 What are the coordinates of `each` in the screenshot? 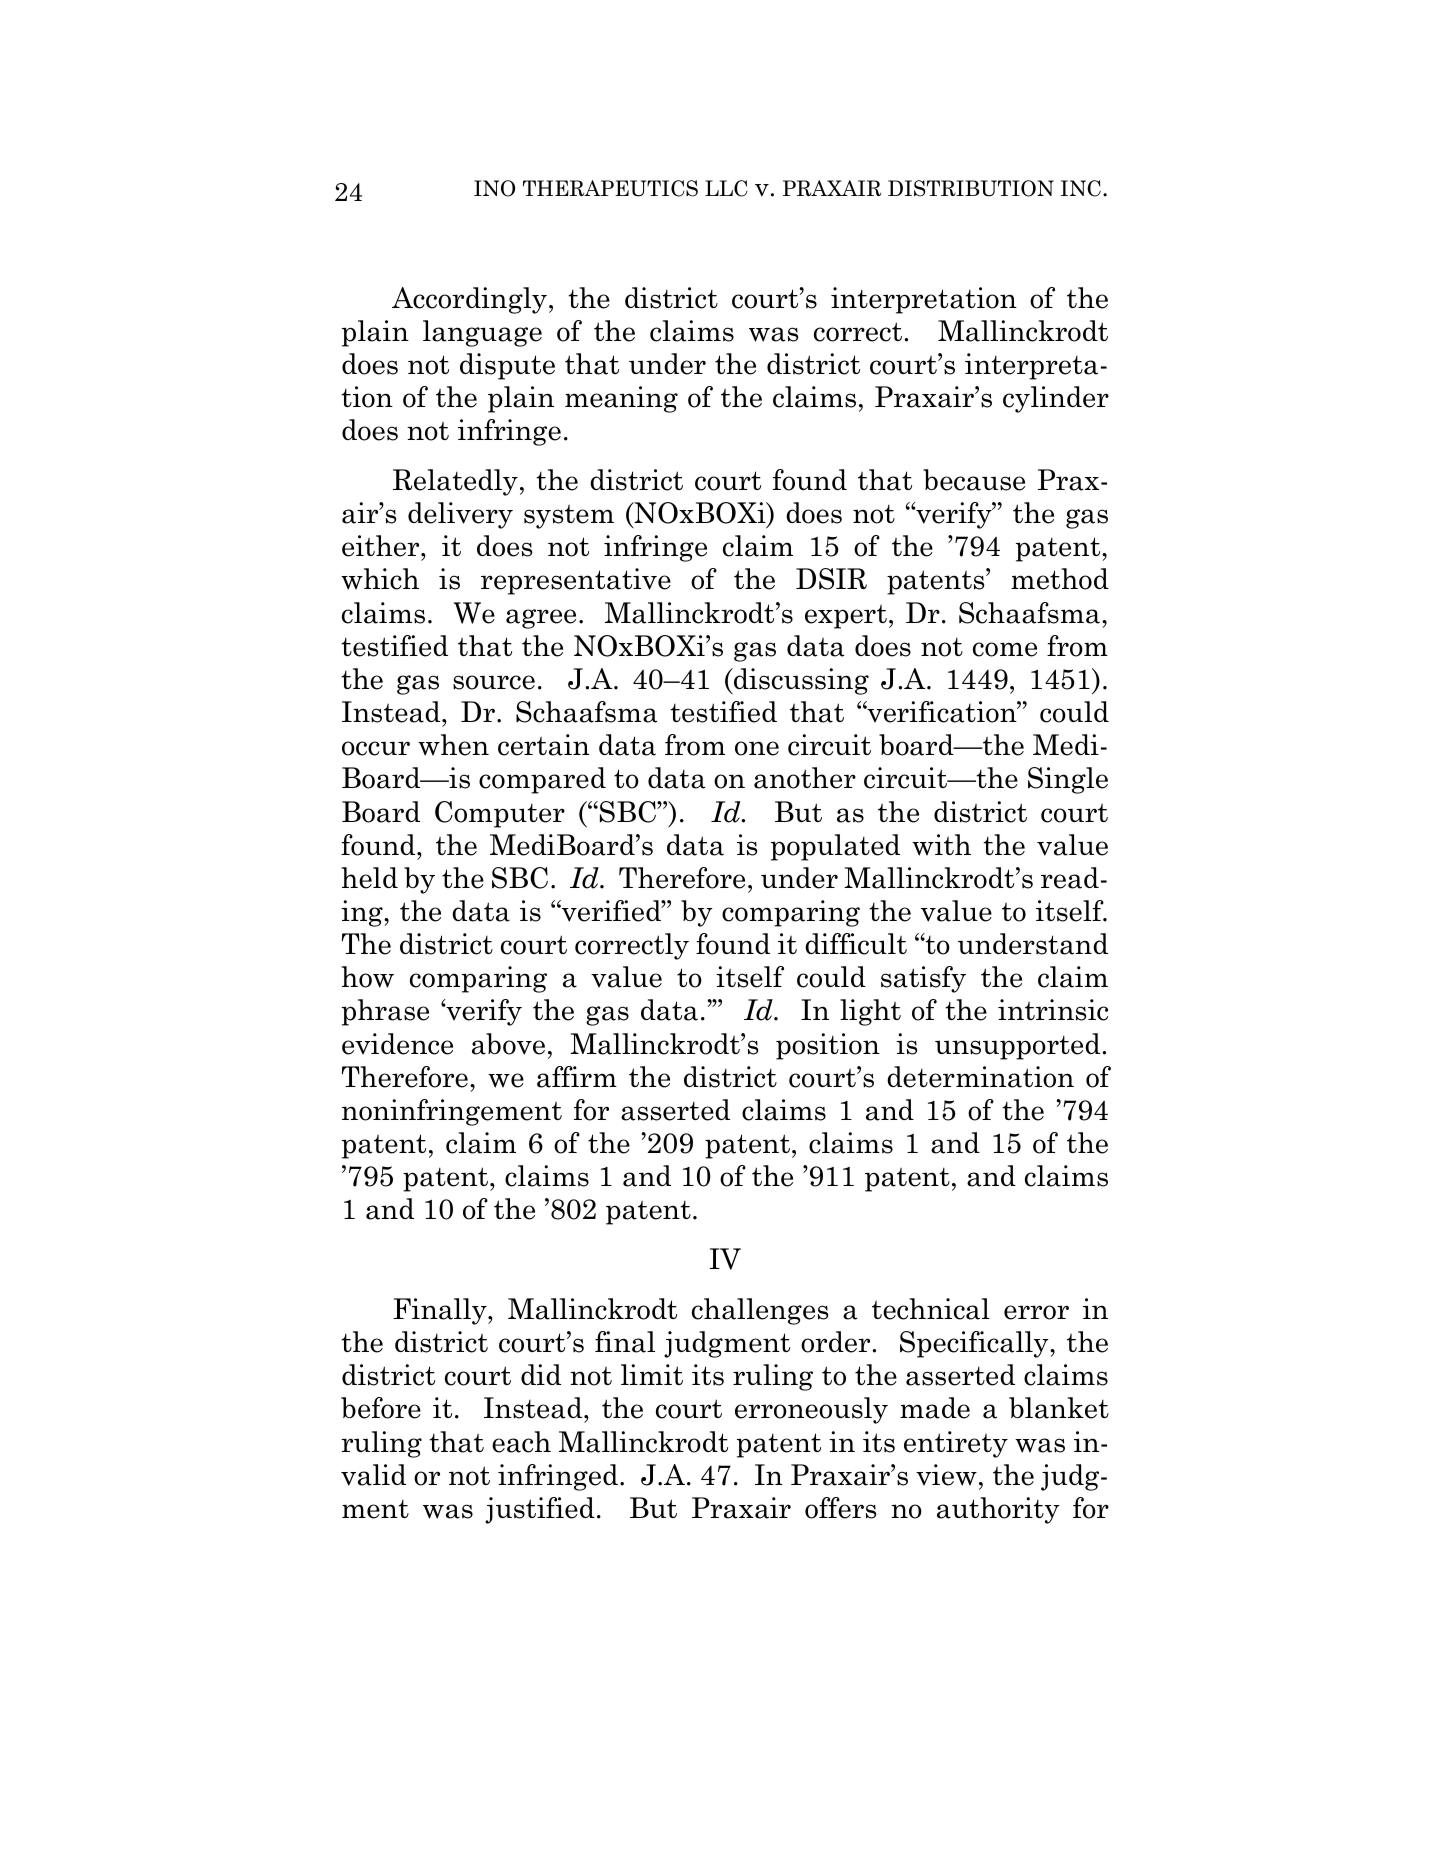 It's located at (521, 1442).
